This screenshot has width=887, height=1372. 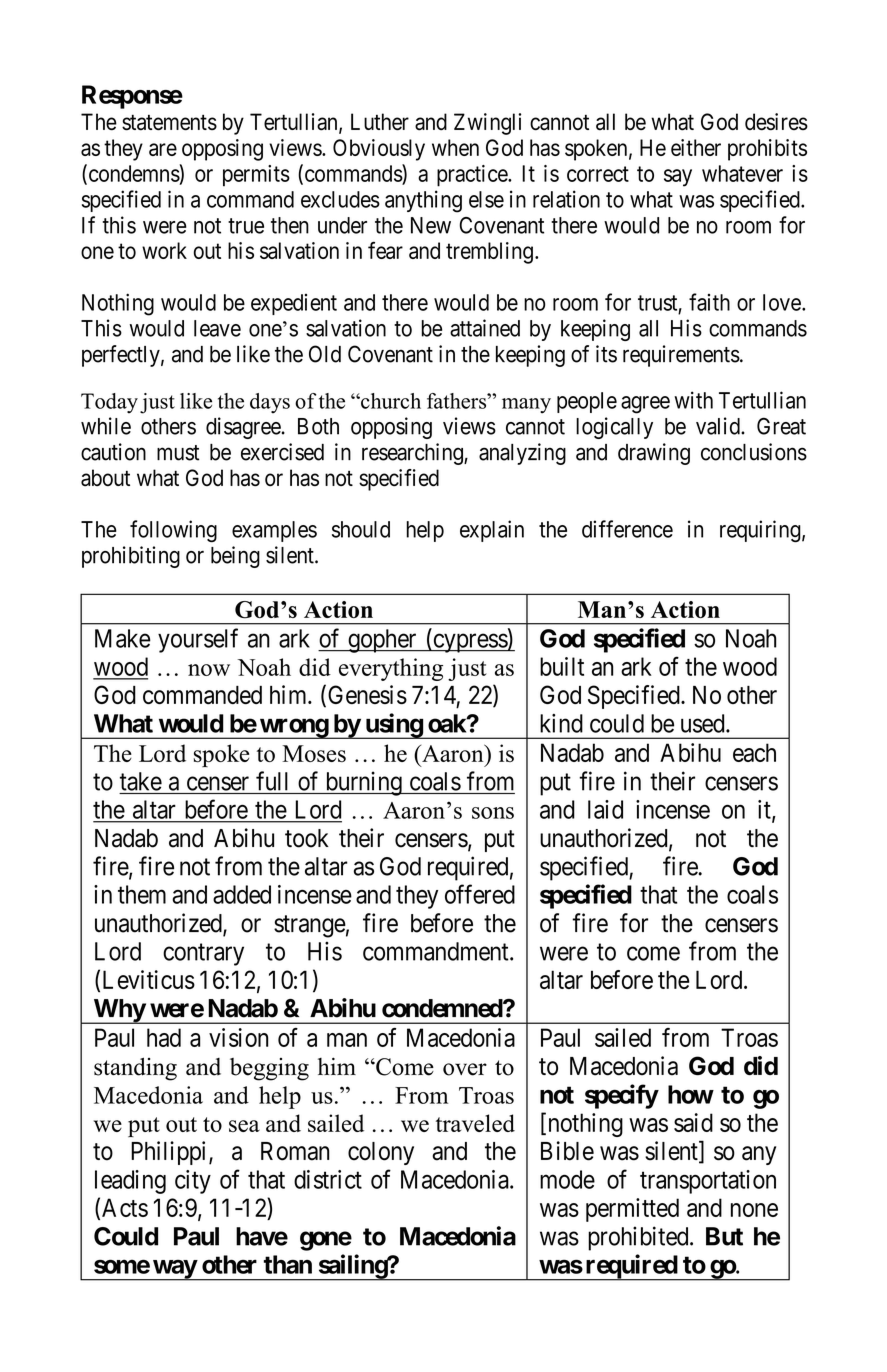 What do you see at coordinates (193, 1182) in the screenshot?
I see `city` at bounding box center [193, 1182].
